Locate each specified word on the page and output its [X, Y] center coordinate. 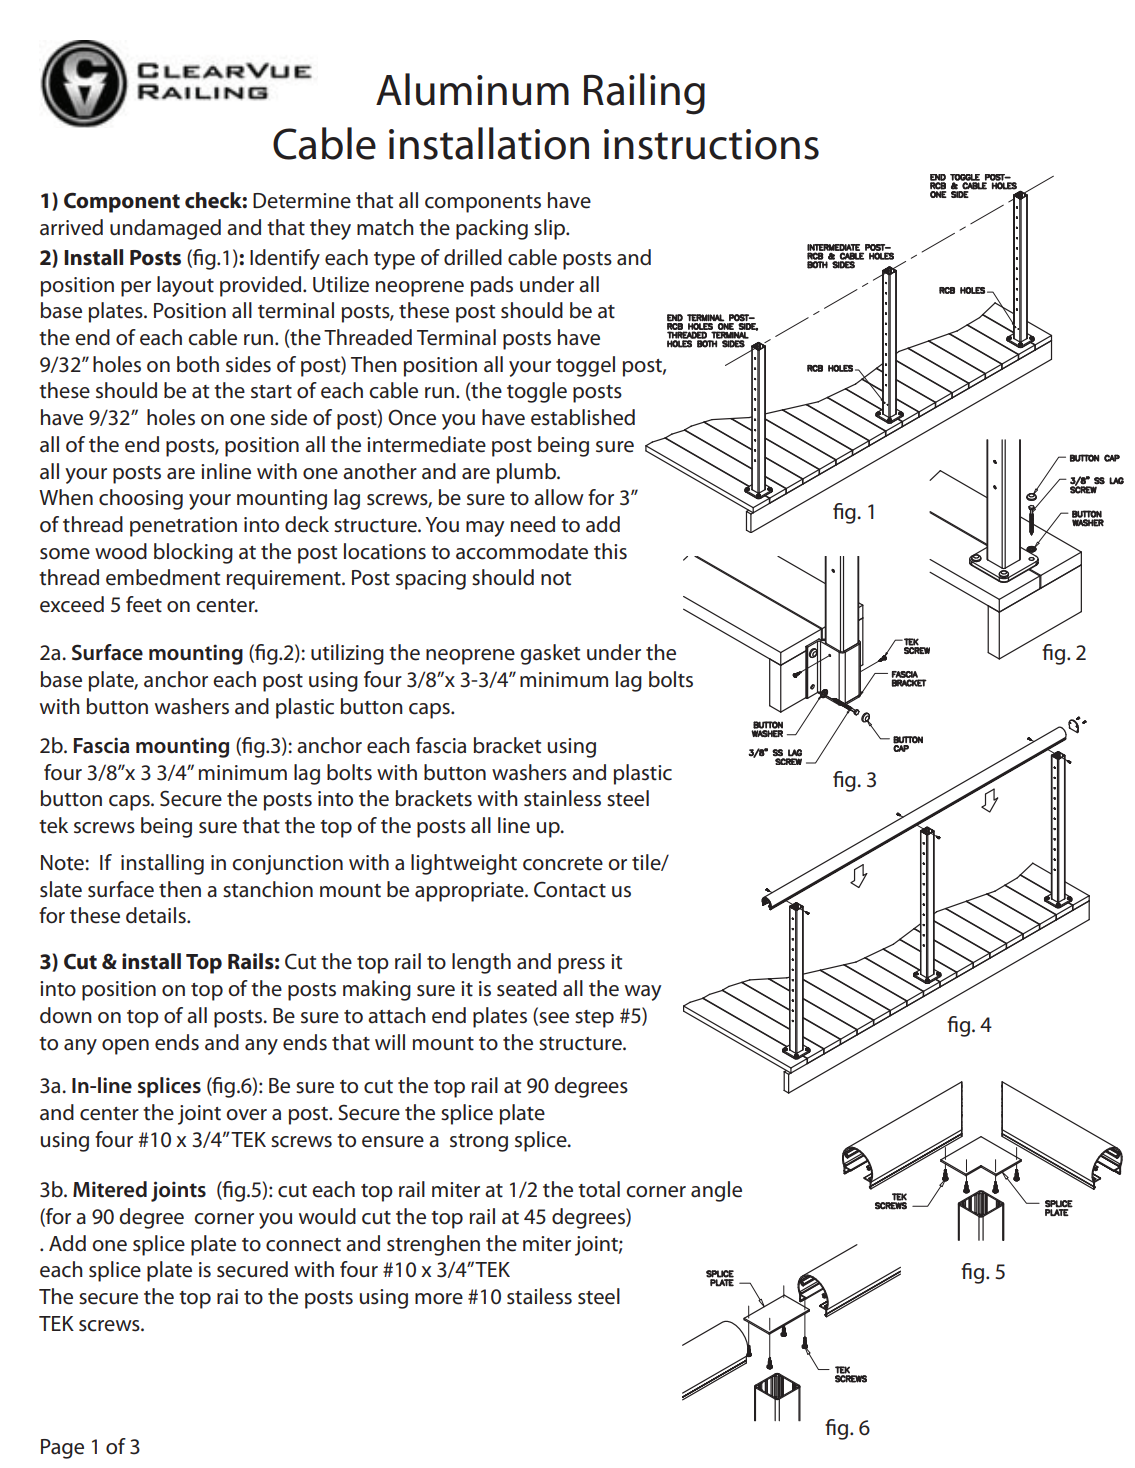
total [599, 1189]
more [439, 1299]
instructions [711, 144]
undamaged [165, 229]
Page [62, 1449]
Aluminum [472, 89]
